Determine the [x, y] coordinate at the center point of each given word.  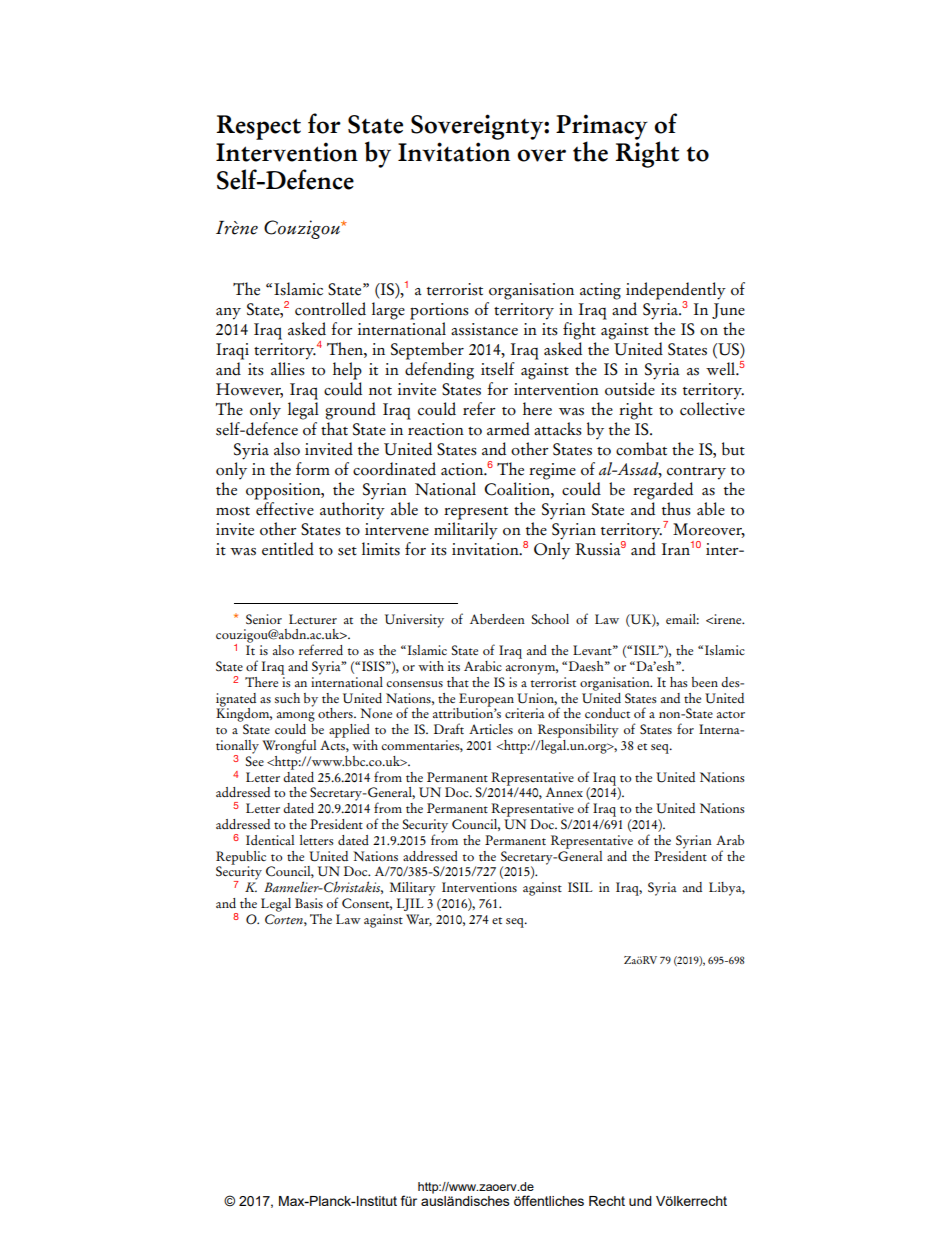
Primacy [602, 128]
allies [288, 369]
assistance [484, 329]
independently [676, 292]
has [679, 682]
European [485, 701]
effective [285, 509]
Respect [258, 127]
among [296, 717]
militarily [466, 531]
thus [676, 509]
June [728, 311]
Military [413, 889]
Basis [309, 903]
